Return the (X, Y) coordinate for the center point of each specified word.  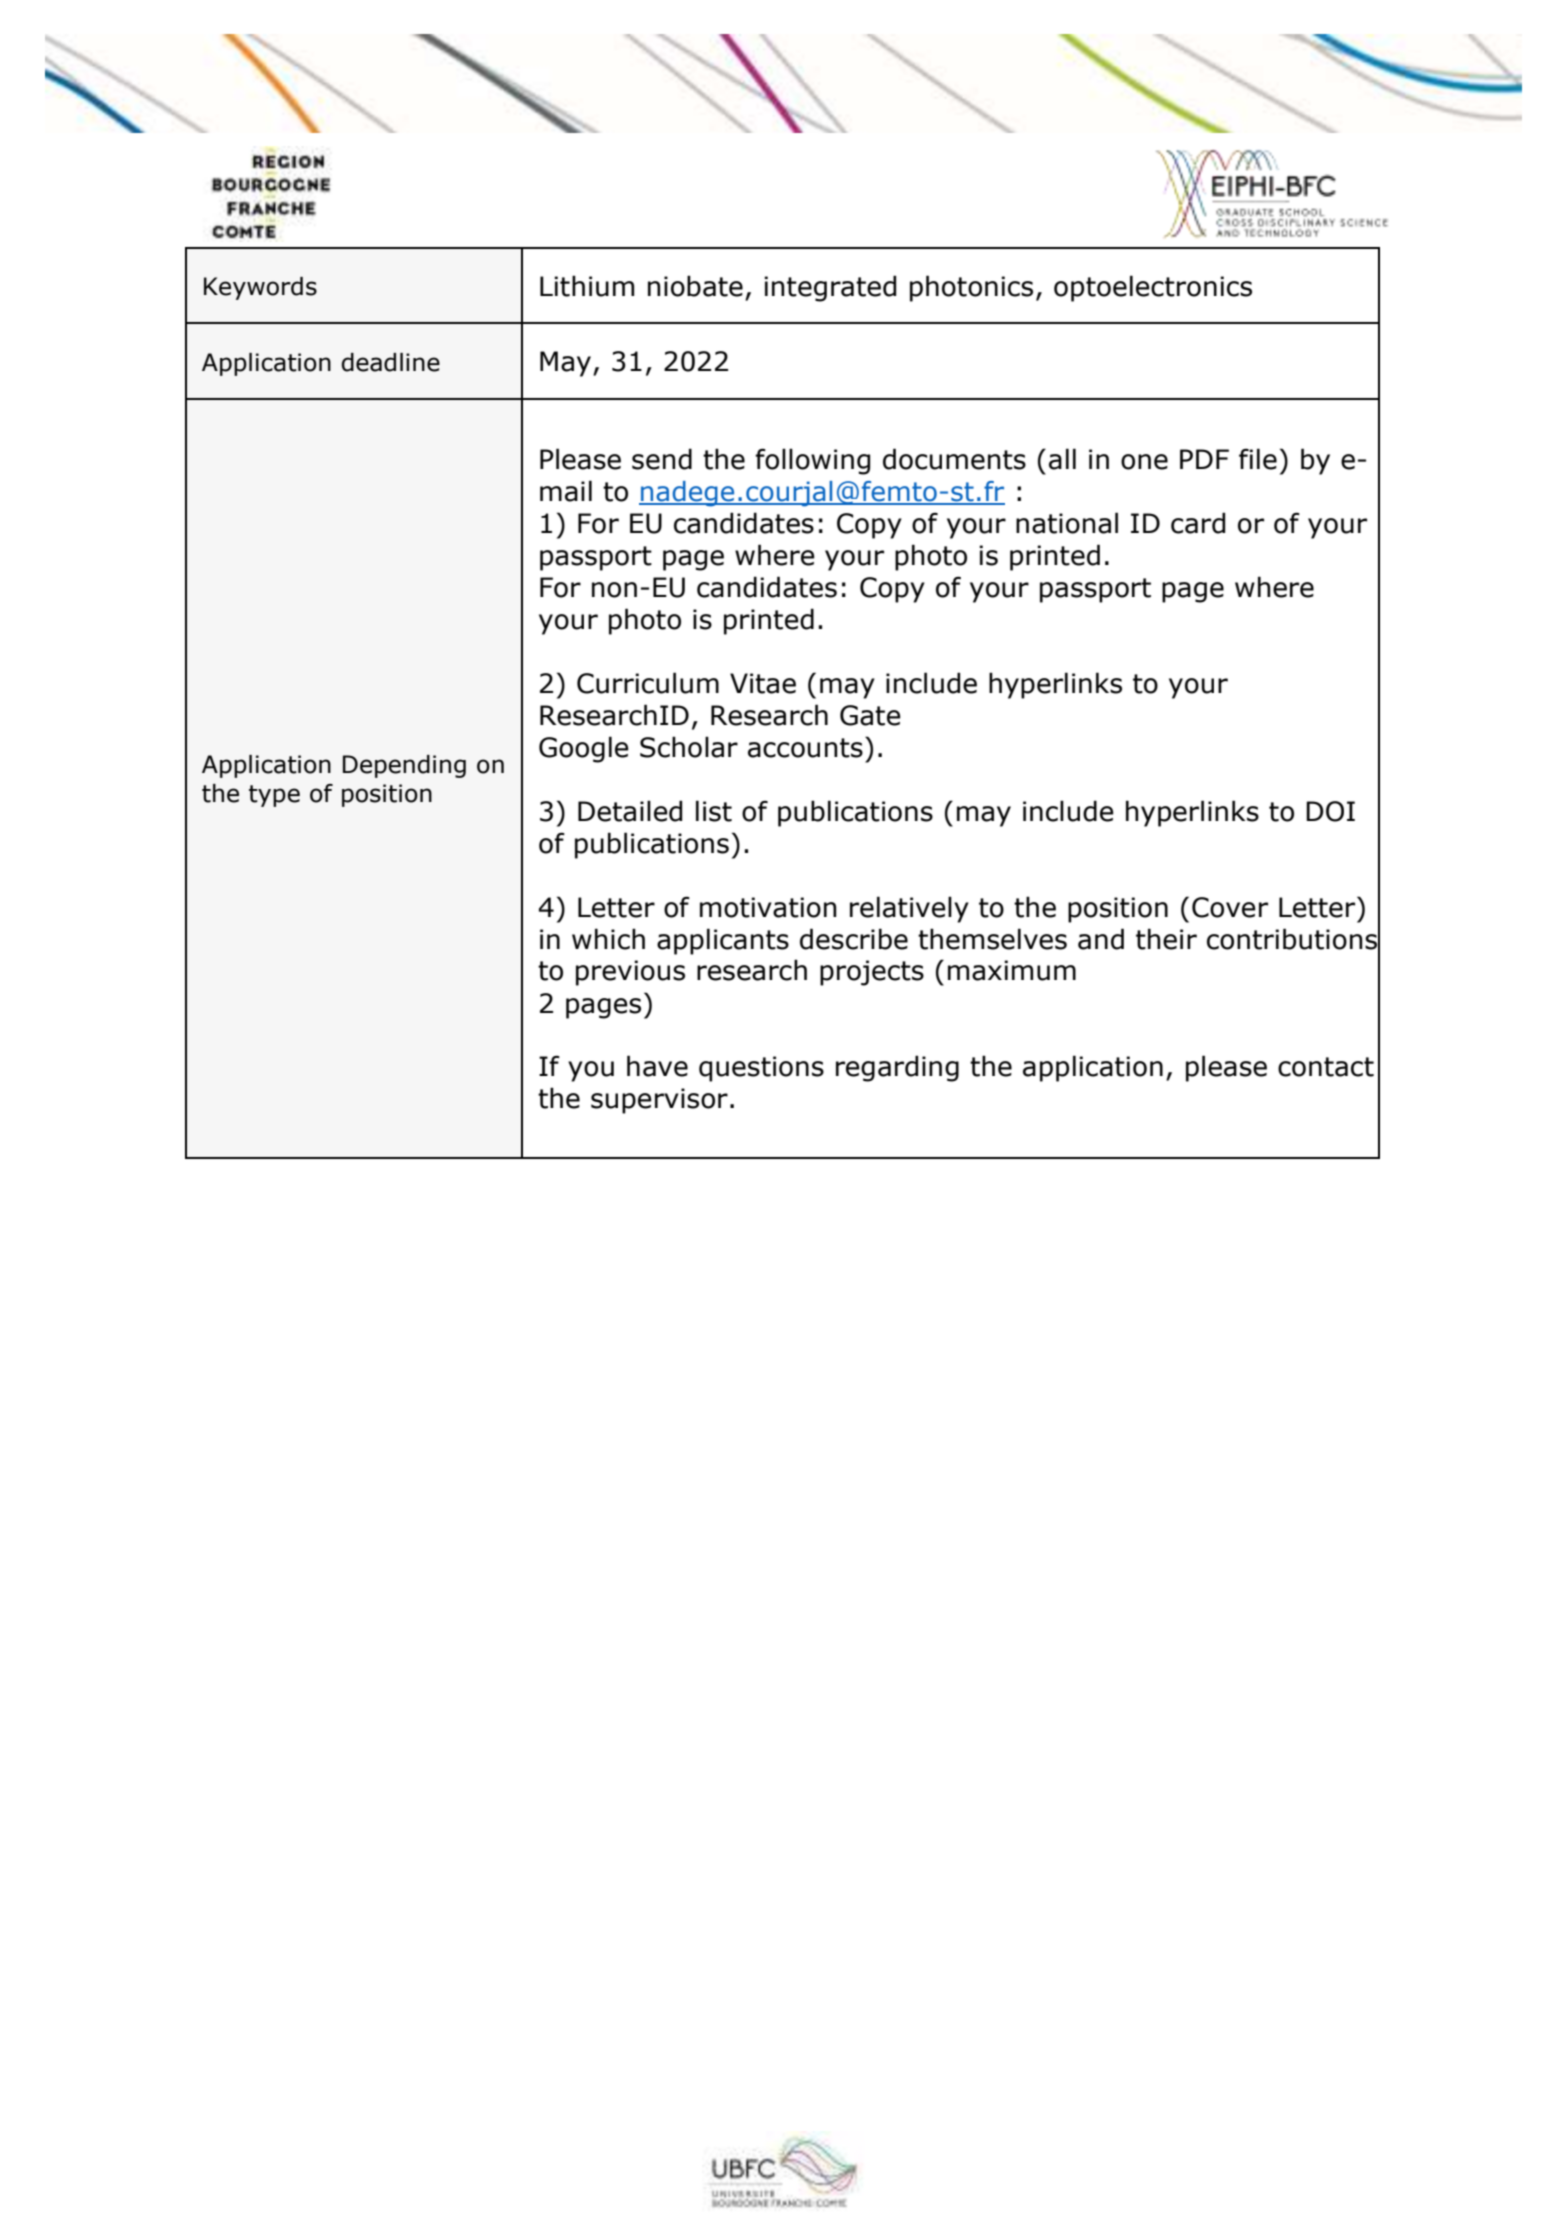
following (812, 461)
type (274, 796)
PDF (1204, 459)
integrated (830, 288)
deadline (390, 362)
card (1198, 523)
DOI (1330, 811)
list (714, 811)
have (657, 1066)
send (662, 459)
